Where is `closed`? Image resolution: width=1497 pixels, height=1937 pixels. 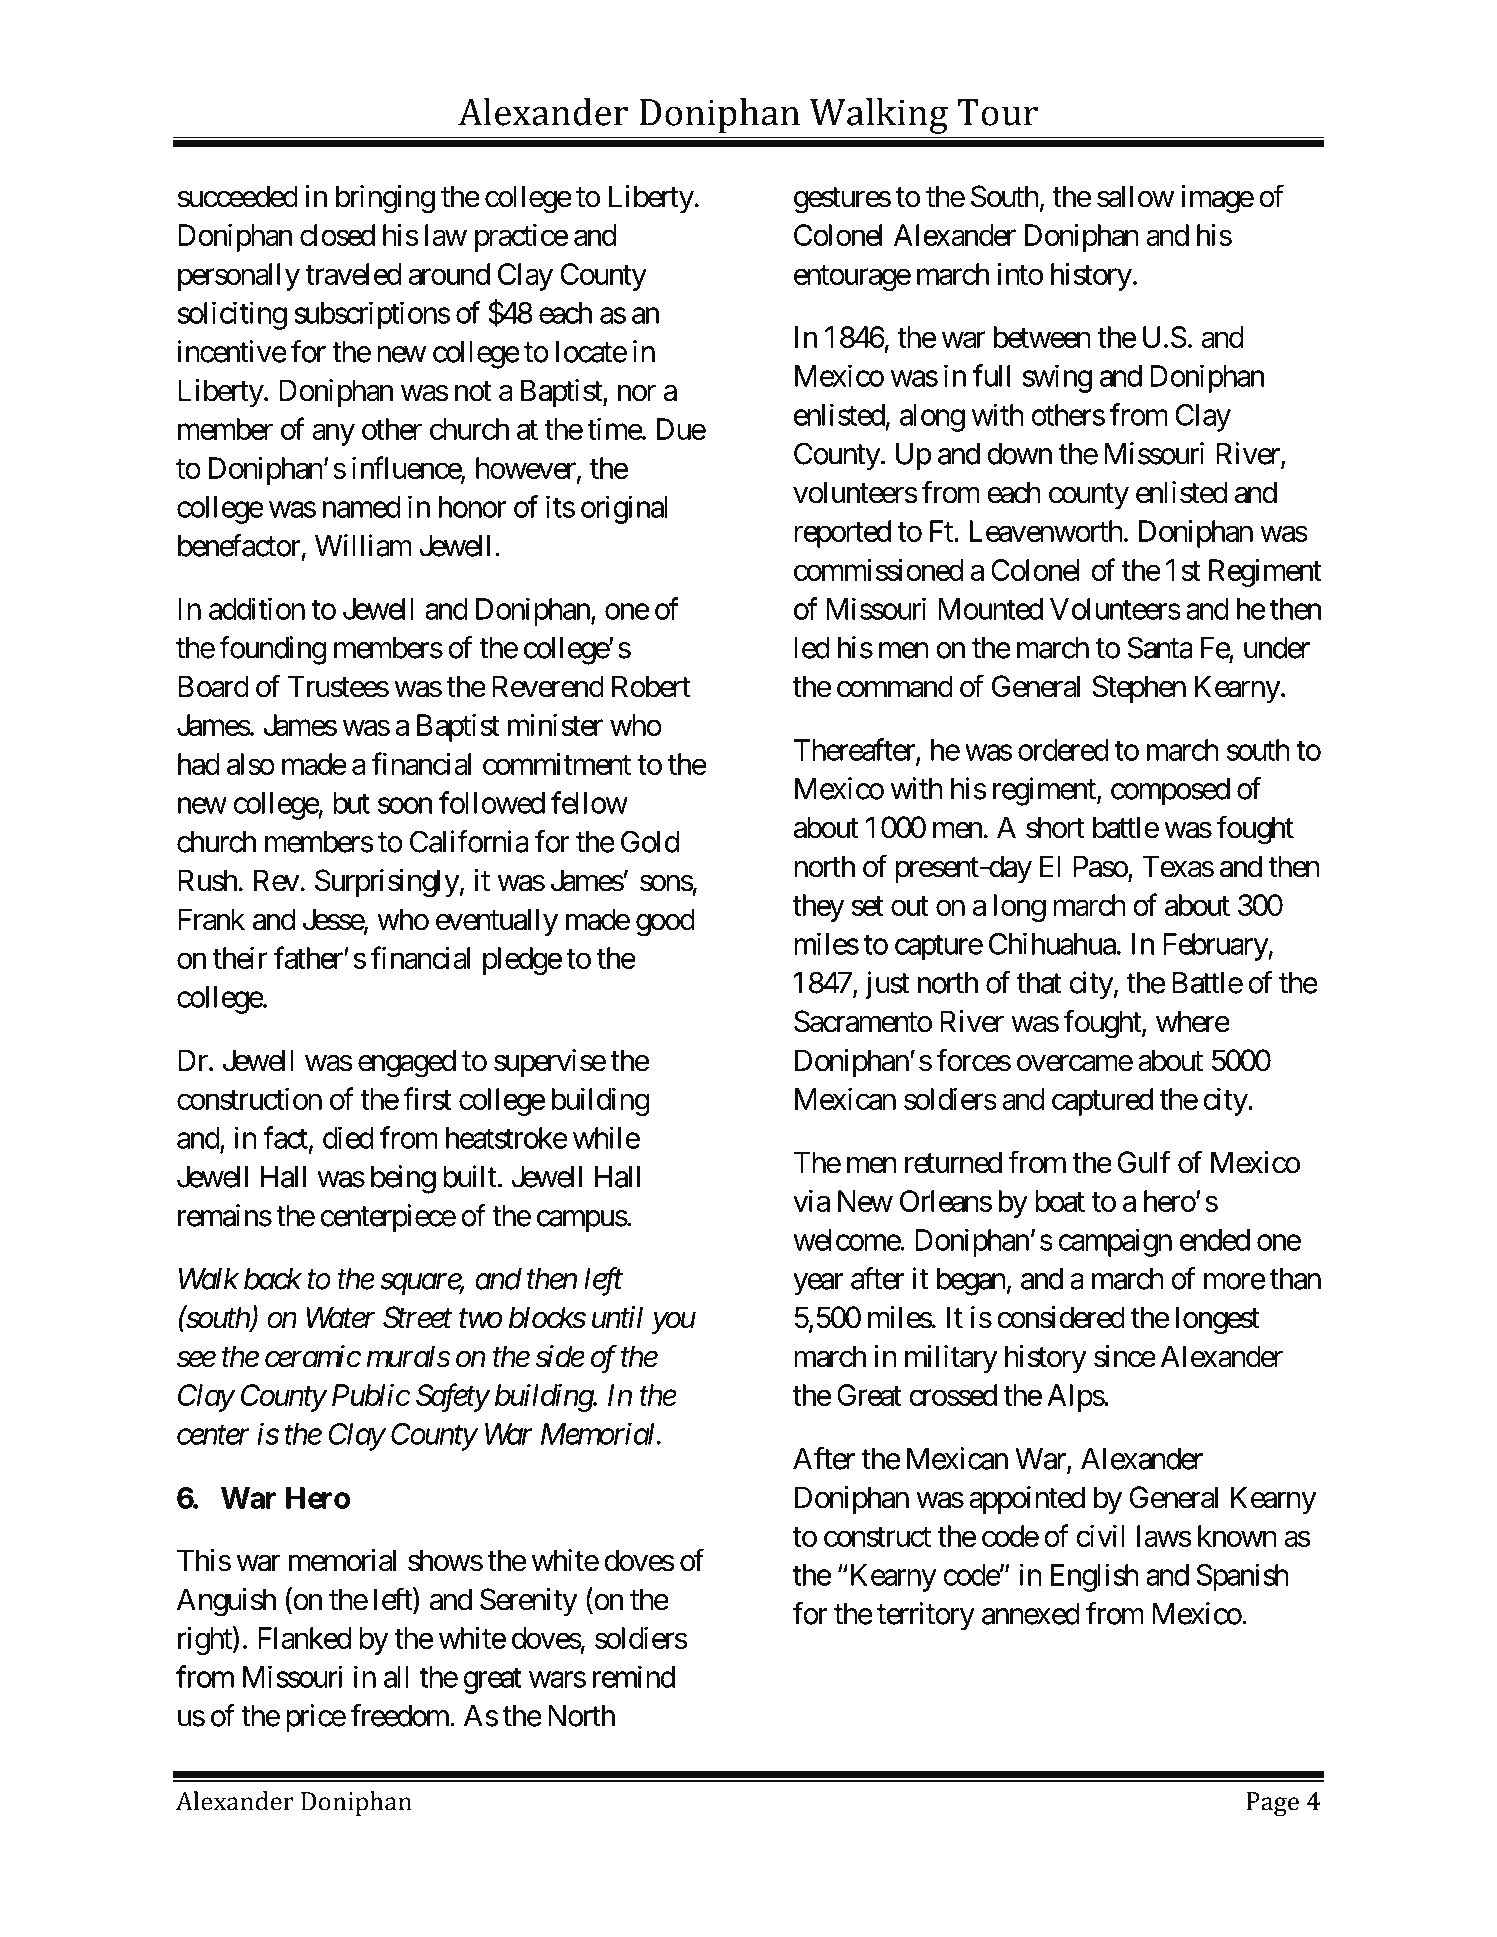
closed is located at coordinates (337, 235).
